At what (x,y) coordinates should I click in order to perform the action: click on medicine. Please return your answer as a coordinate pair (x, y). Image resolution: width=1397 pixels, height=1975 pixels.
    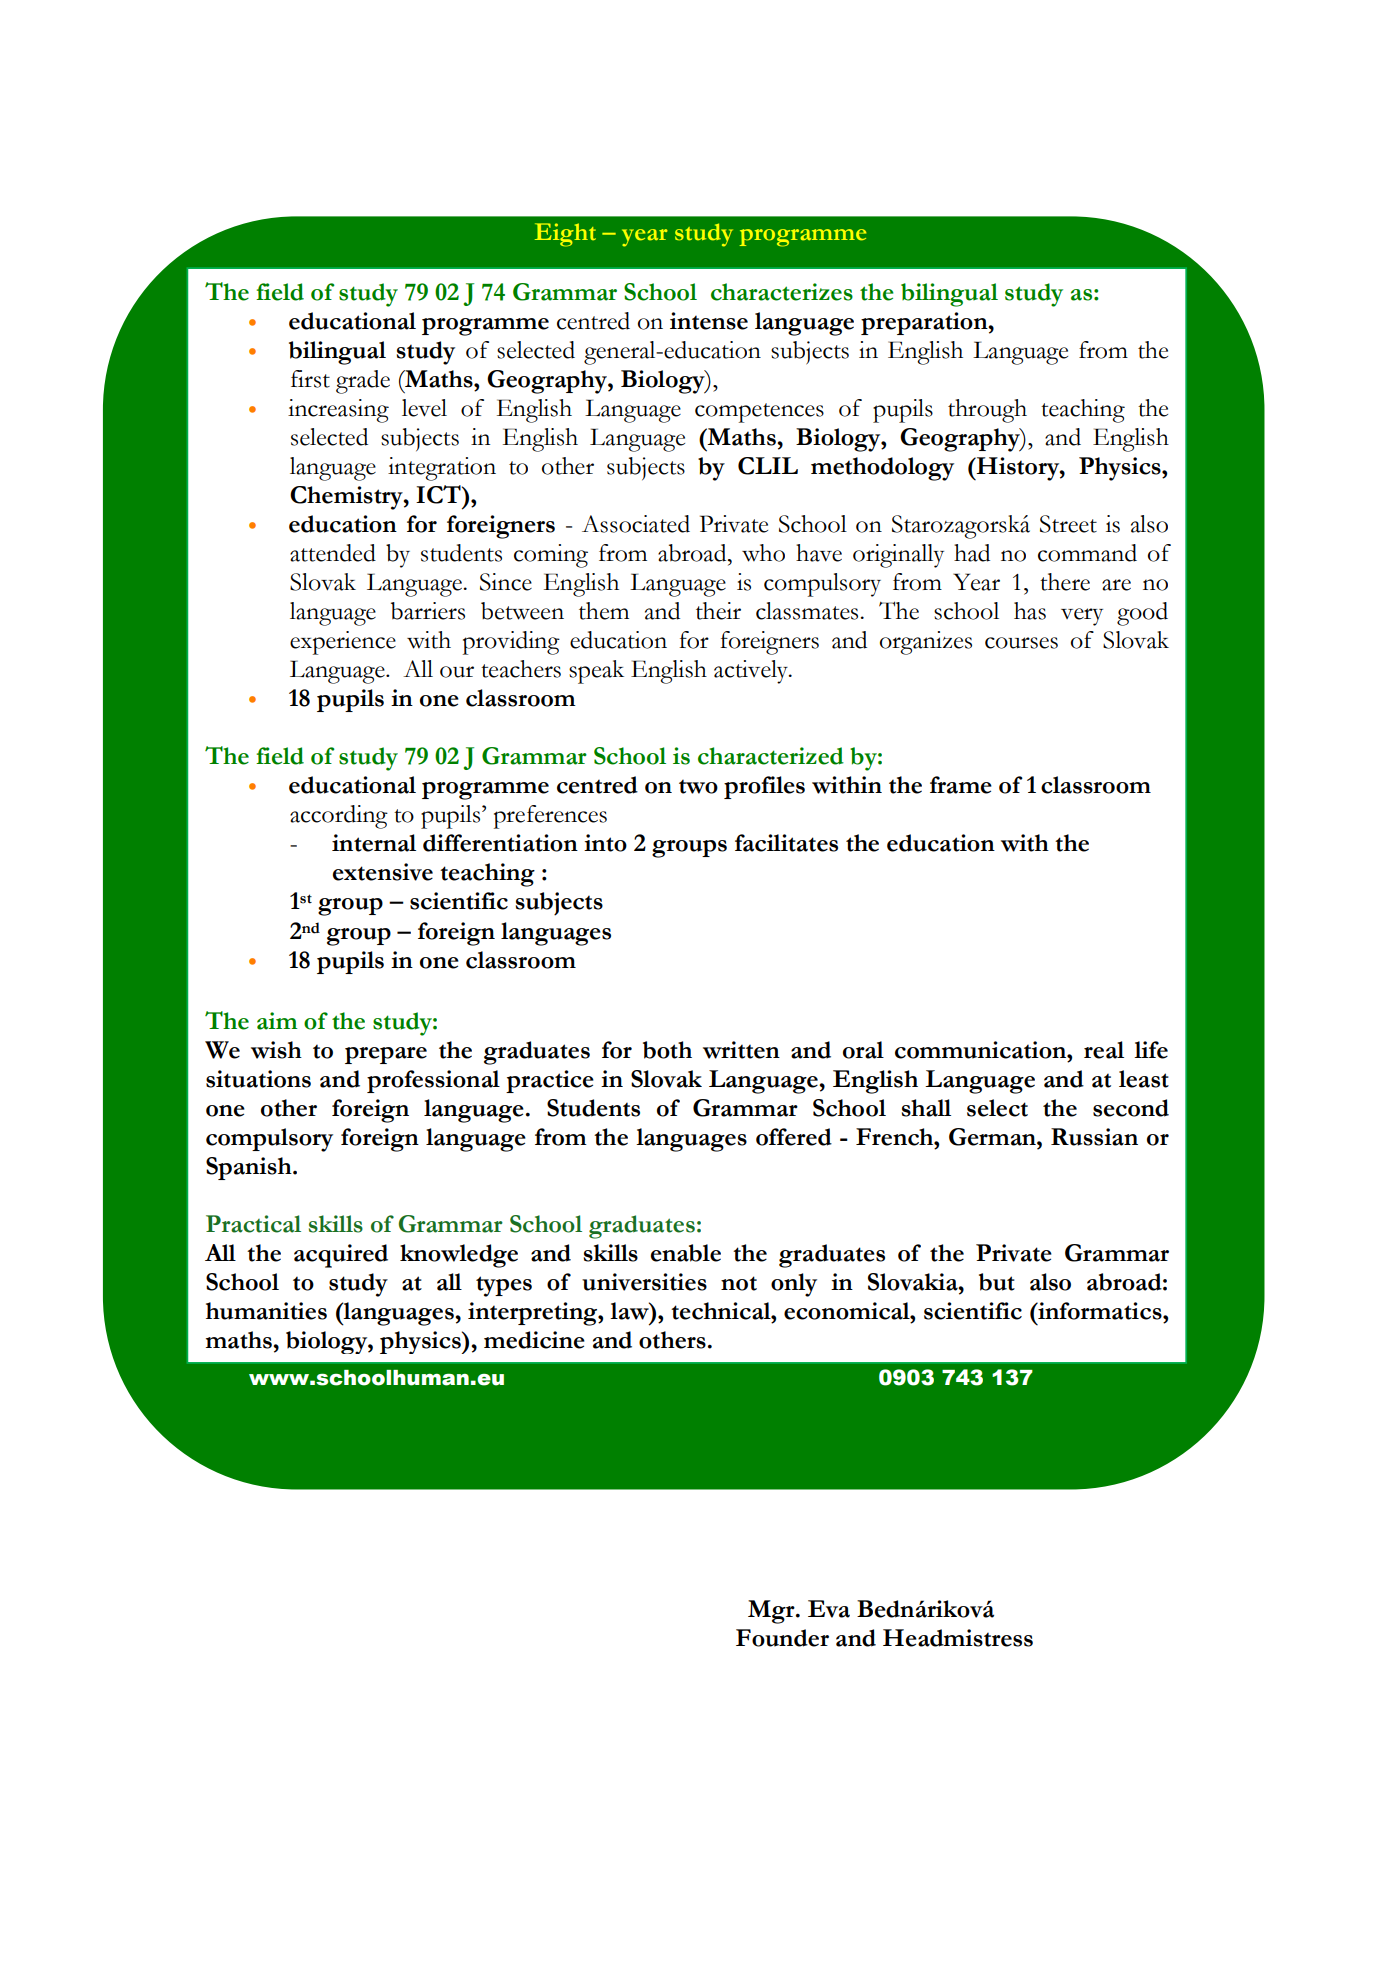
    Looking at the image, I should click on (534, 1340).
